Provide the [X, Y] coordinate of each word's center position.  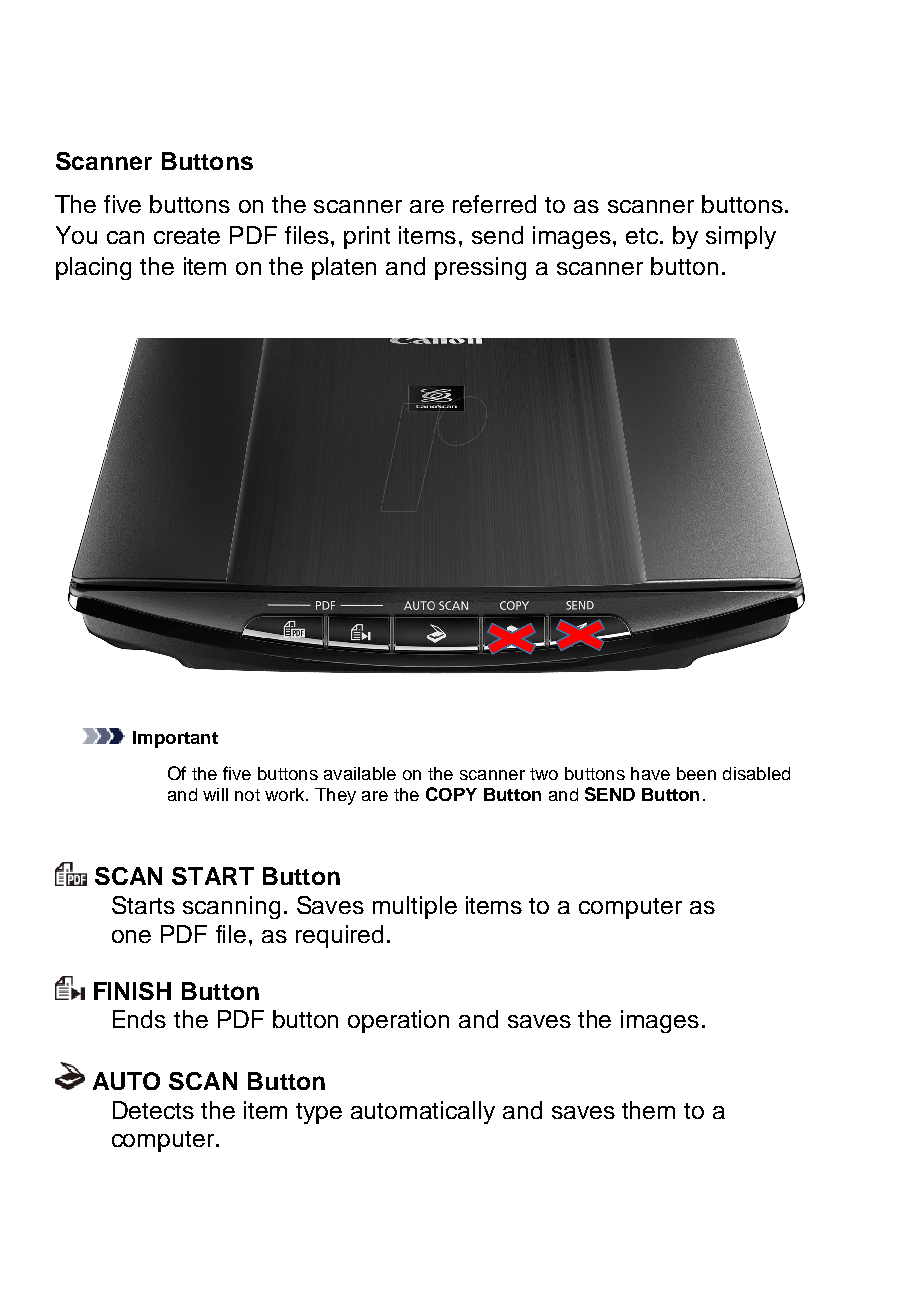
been [696, 773]
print [367, 237]
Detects [153, 1110]
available [360, 773]
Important [175, 739]
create [187, 236]
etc [643, 236]
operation [398, 1021]
